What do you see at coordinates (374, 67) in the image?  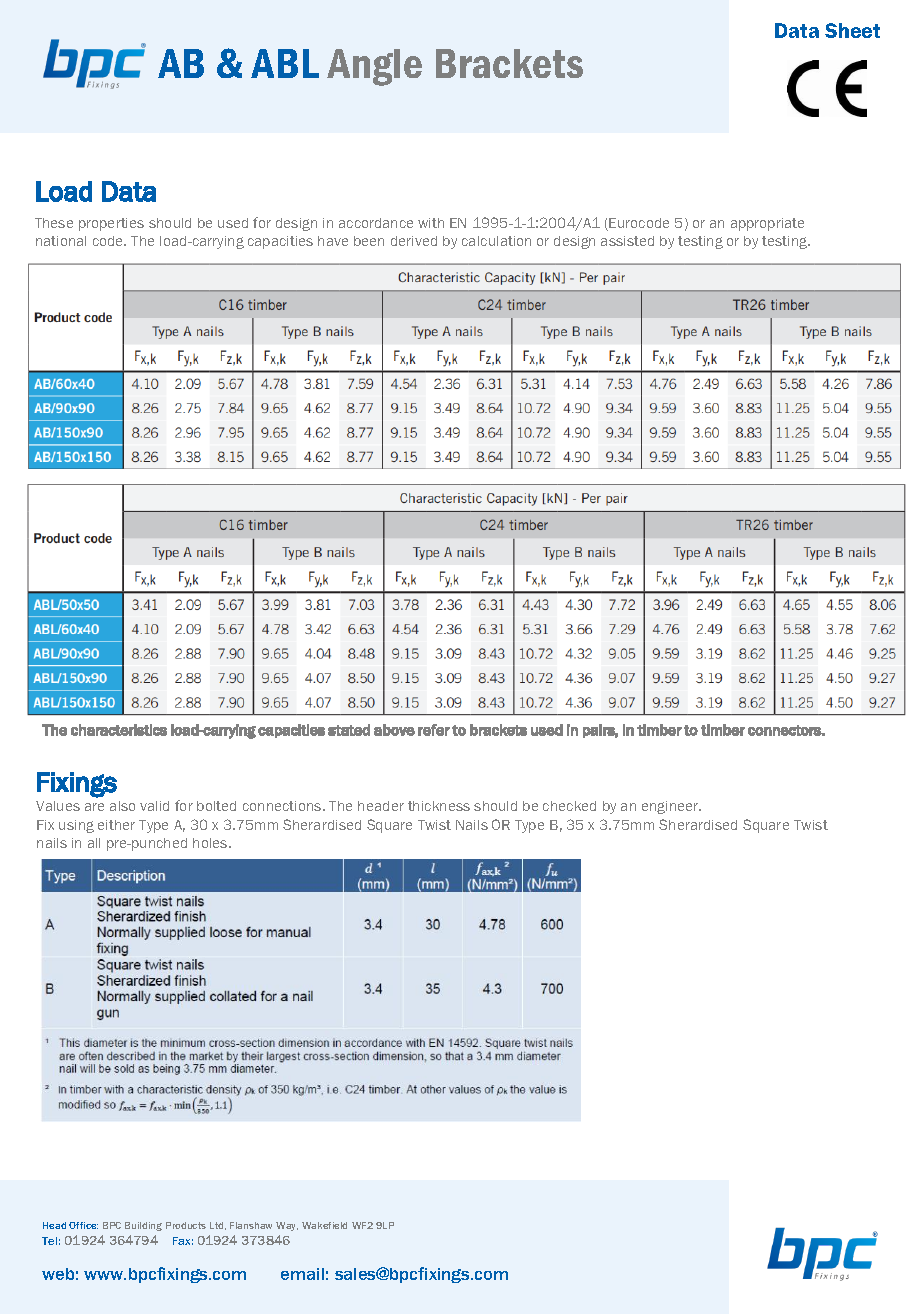 I see `Angle` at bounding box center [374, 67].
